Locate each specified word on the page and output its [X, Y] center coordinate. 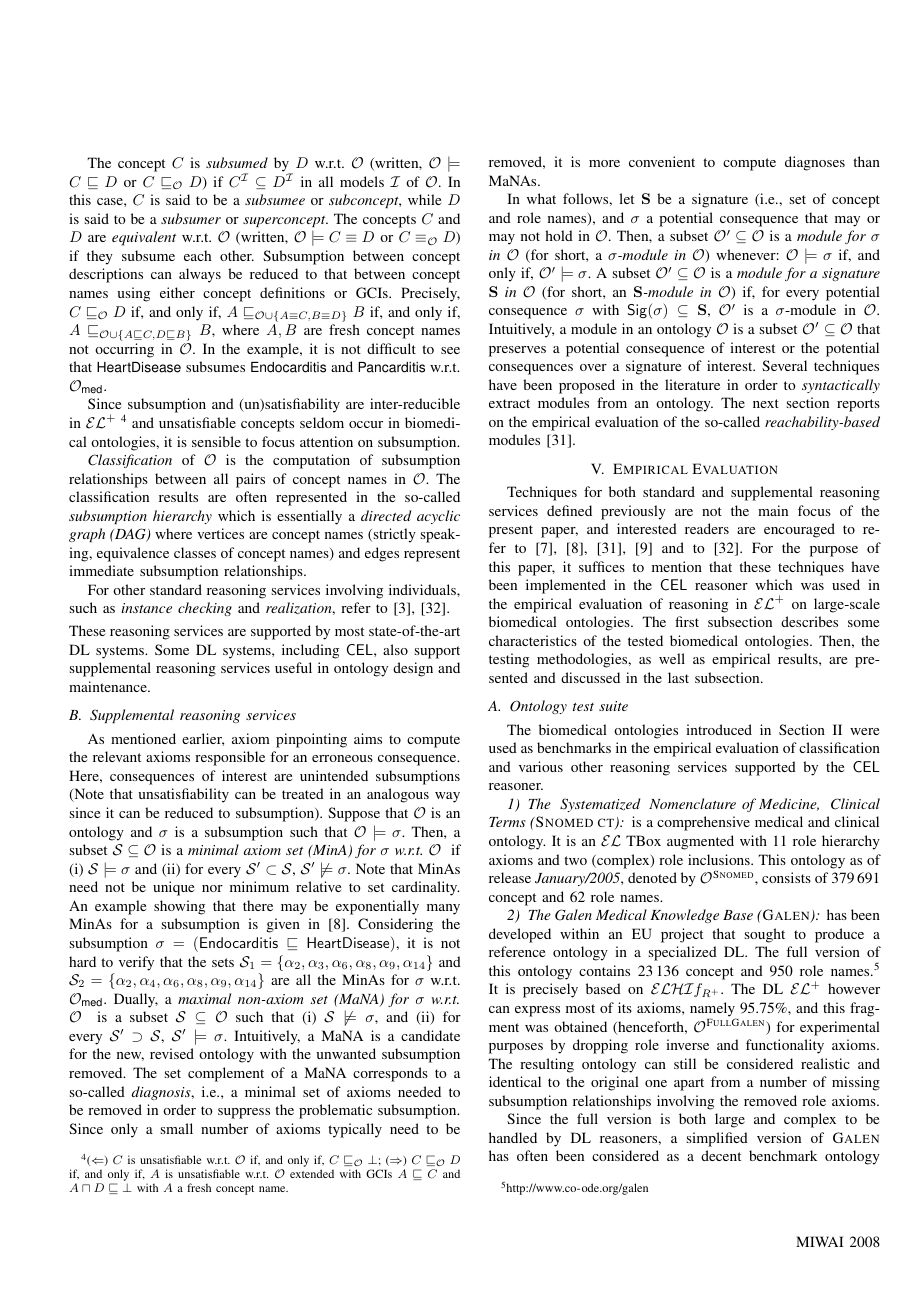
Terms [507, 822]
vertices [220, 533]
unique [173, 888]
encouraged [799, 530]
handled [513, 1137]
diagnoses [815, 163]
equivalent [144, 238]
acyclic [438, 517]
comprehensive [703, 823]
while [424, 199]
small [177, 1128]
